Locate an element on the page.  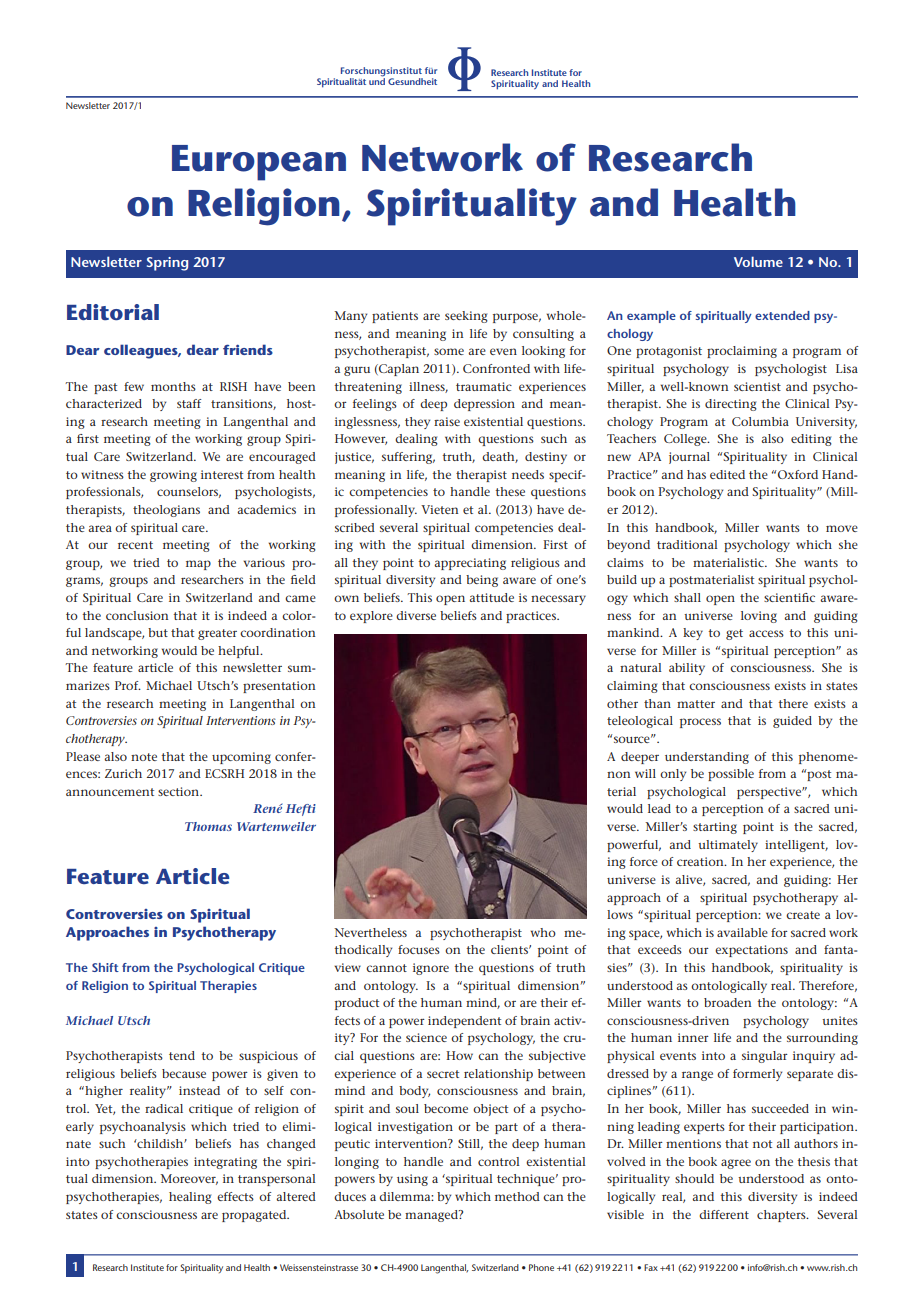
seeking is located at coordinates (466, 317).
